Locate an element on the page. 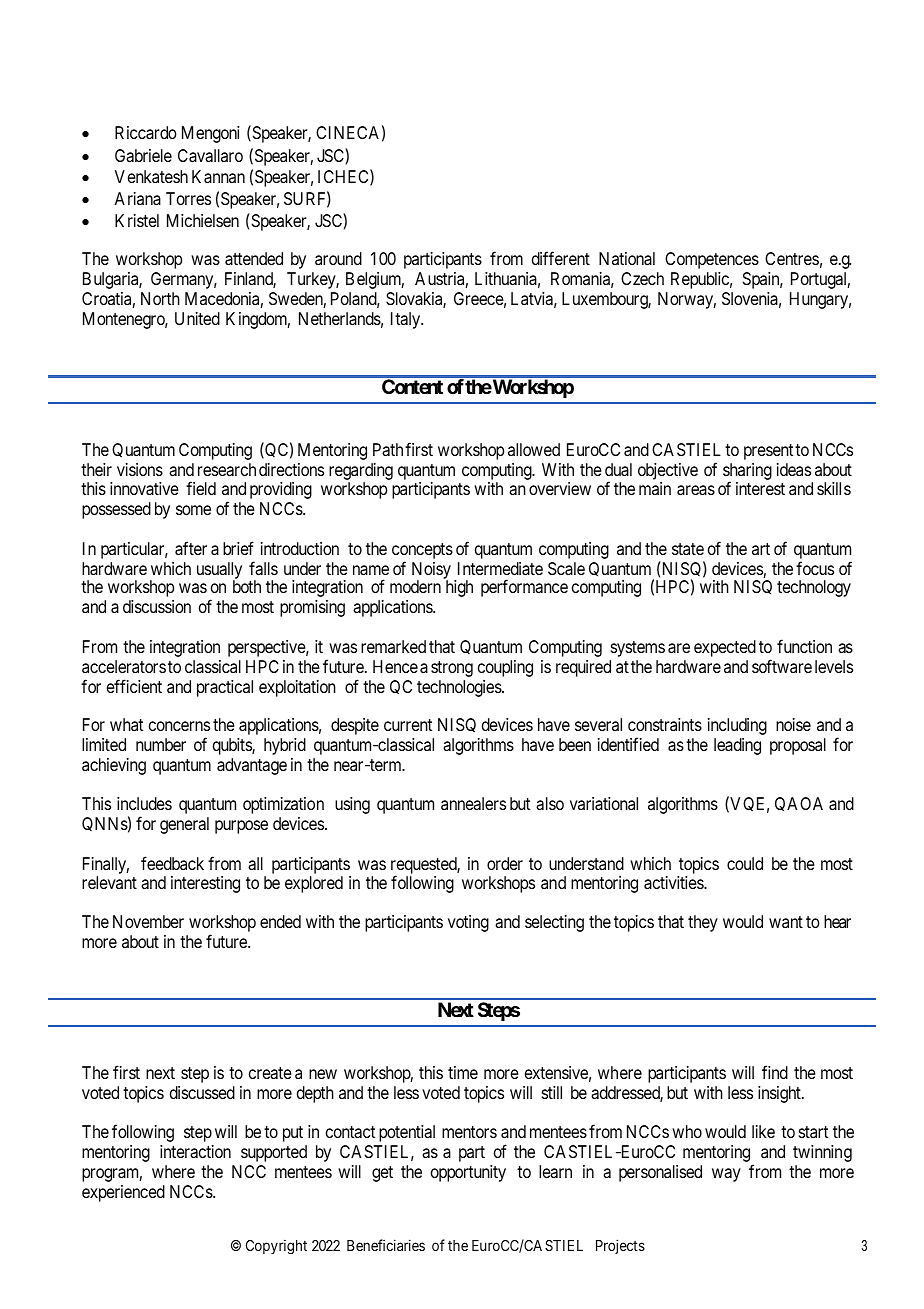  software is located at coordinates (782, 666).
